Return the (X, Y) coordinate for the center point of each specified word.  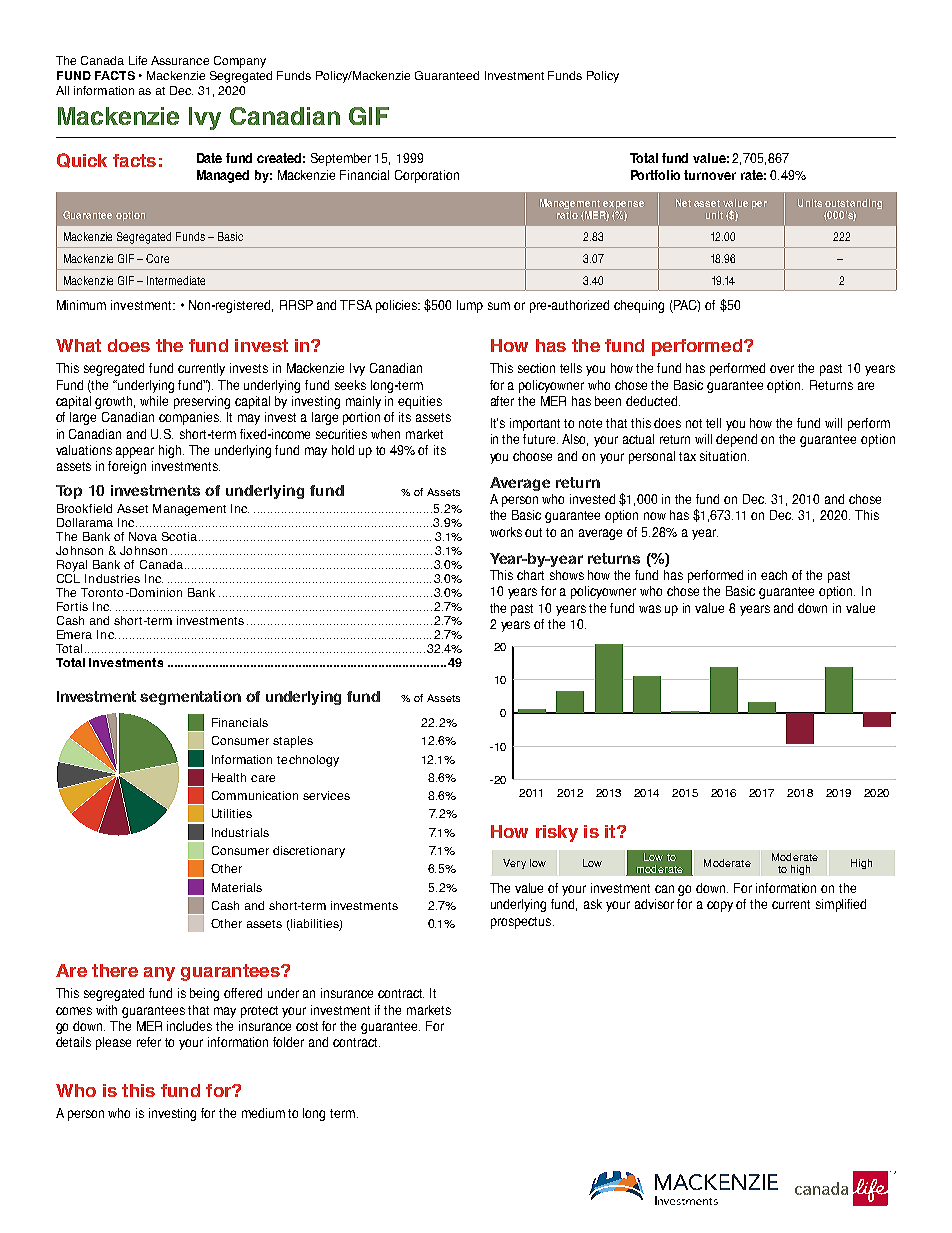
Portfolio (655, 175)
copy (720, 906)
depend (736, 440)
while (154, 401)
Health (229, 777)
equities (420, 402)
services (326, 795)
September (341, 159)
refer (149, 1042)
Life (138, 60)
